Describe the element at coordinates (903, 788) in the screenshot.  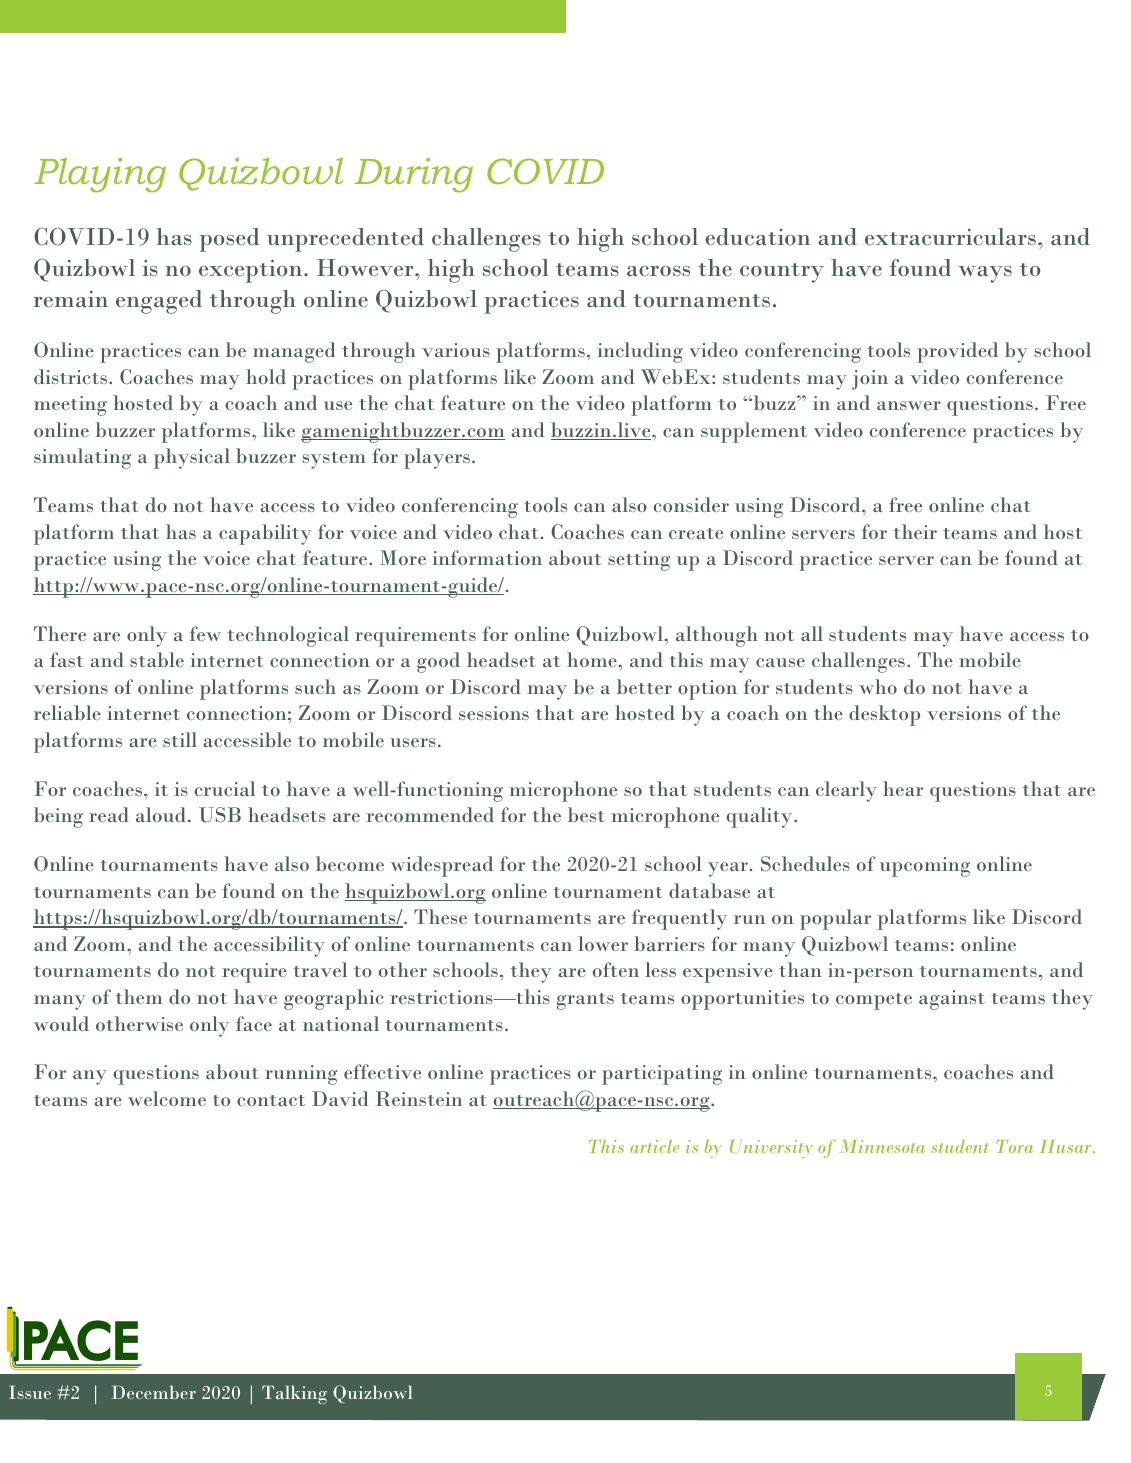
I see `hear` at that location.
